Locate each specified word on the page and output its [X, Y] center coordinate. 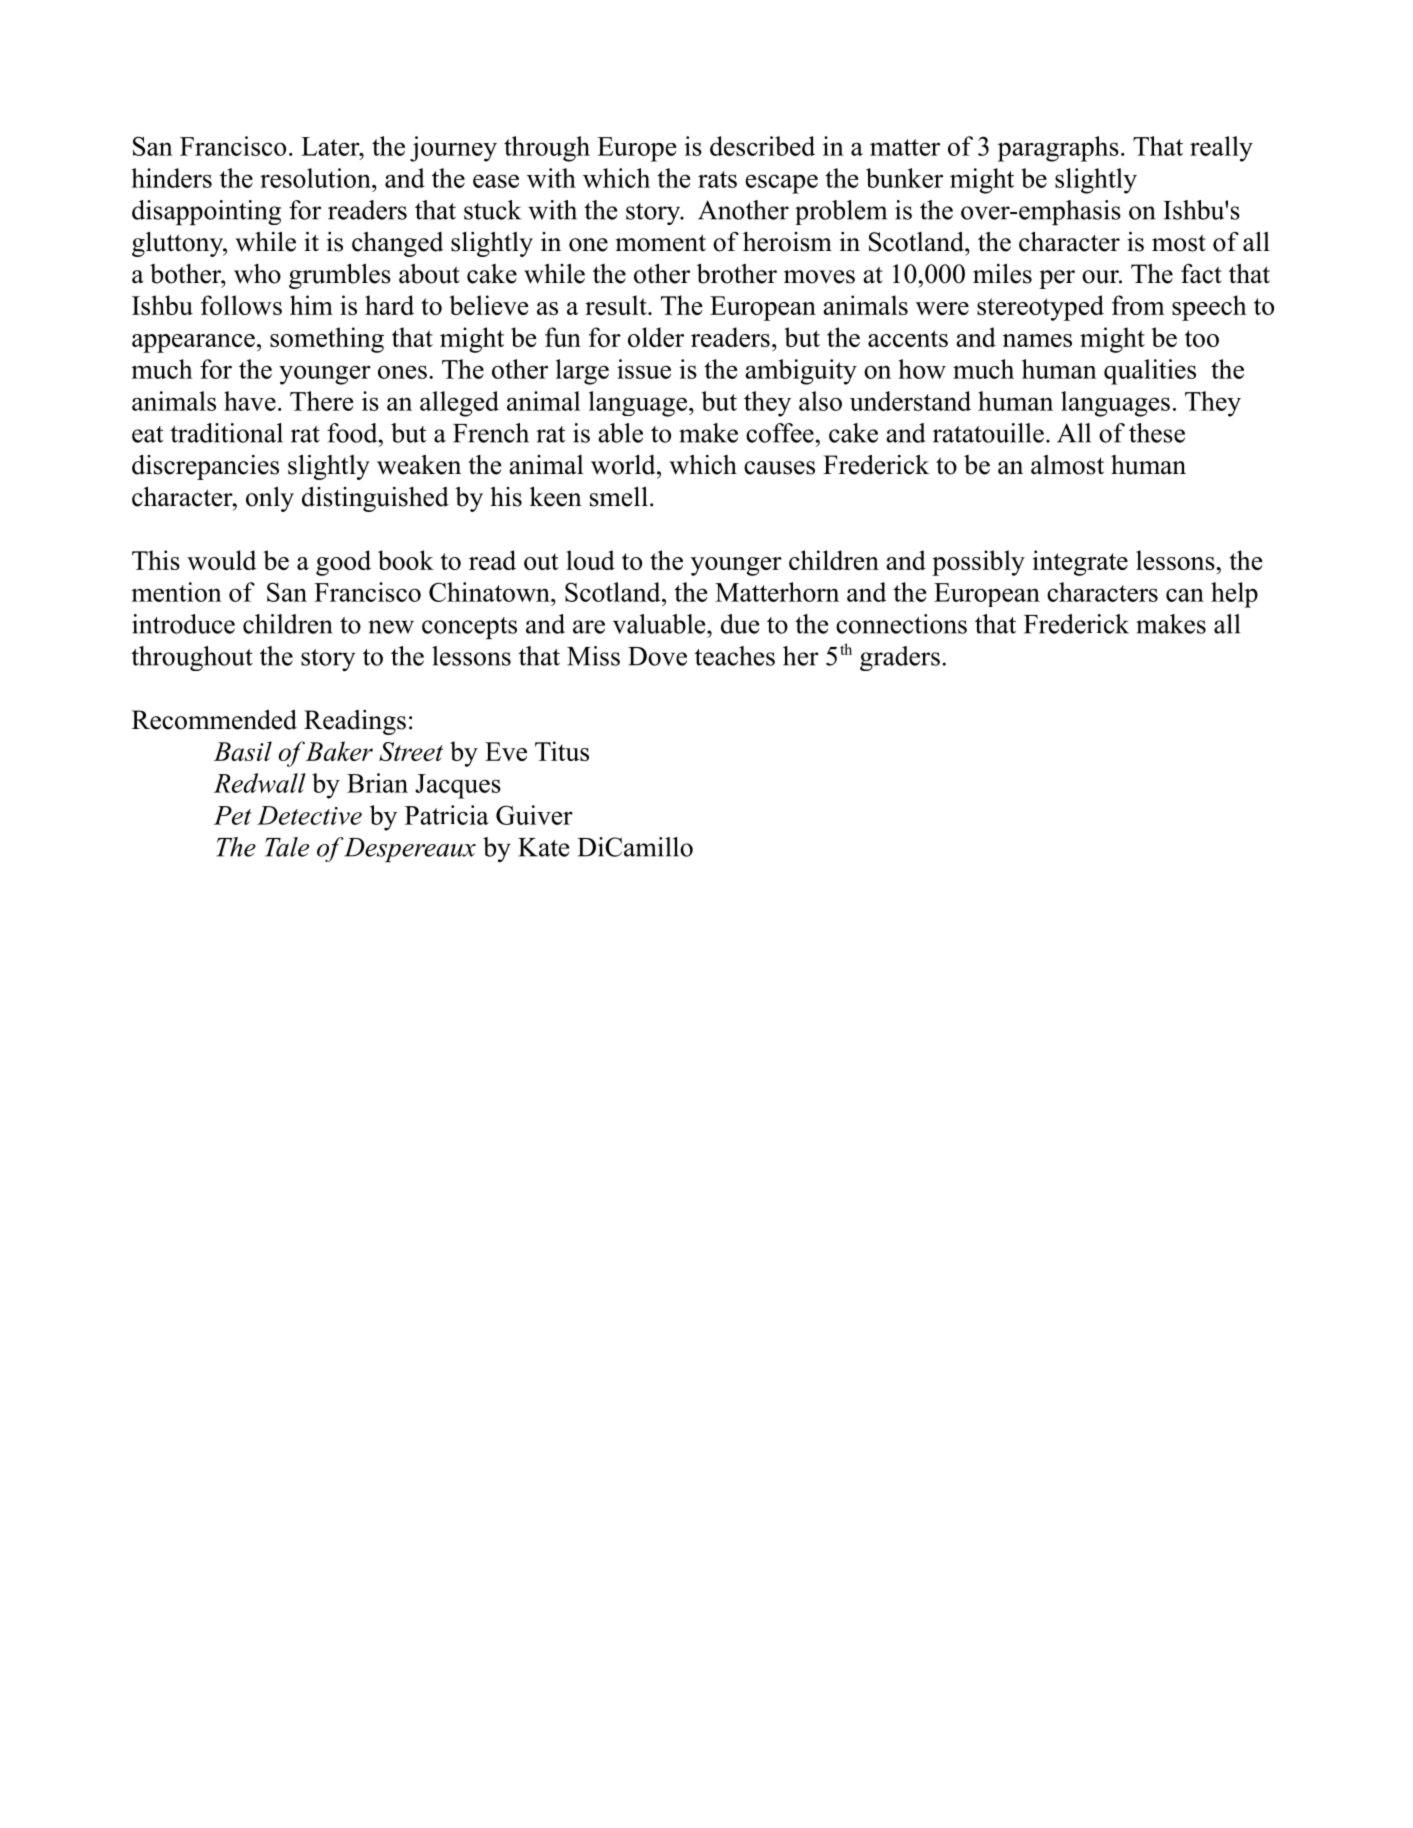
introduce [183, 624]
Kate [543, 847]
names [1037, 340]
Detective [309, 815]
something [327, 340]
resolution [316, 178]
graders [900, 658]
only [270, 499]
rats [717, 179]
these [1157, 433]
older [656, 337]
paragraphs [1058, 149]
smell [619, 497]
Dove [657, 656]
